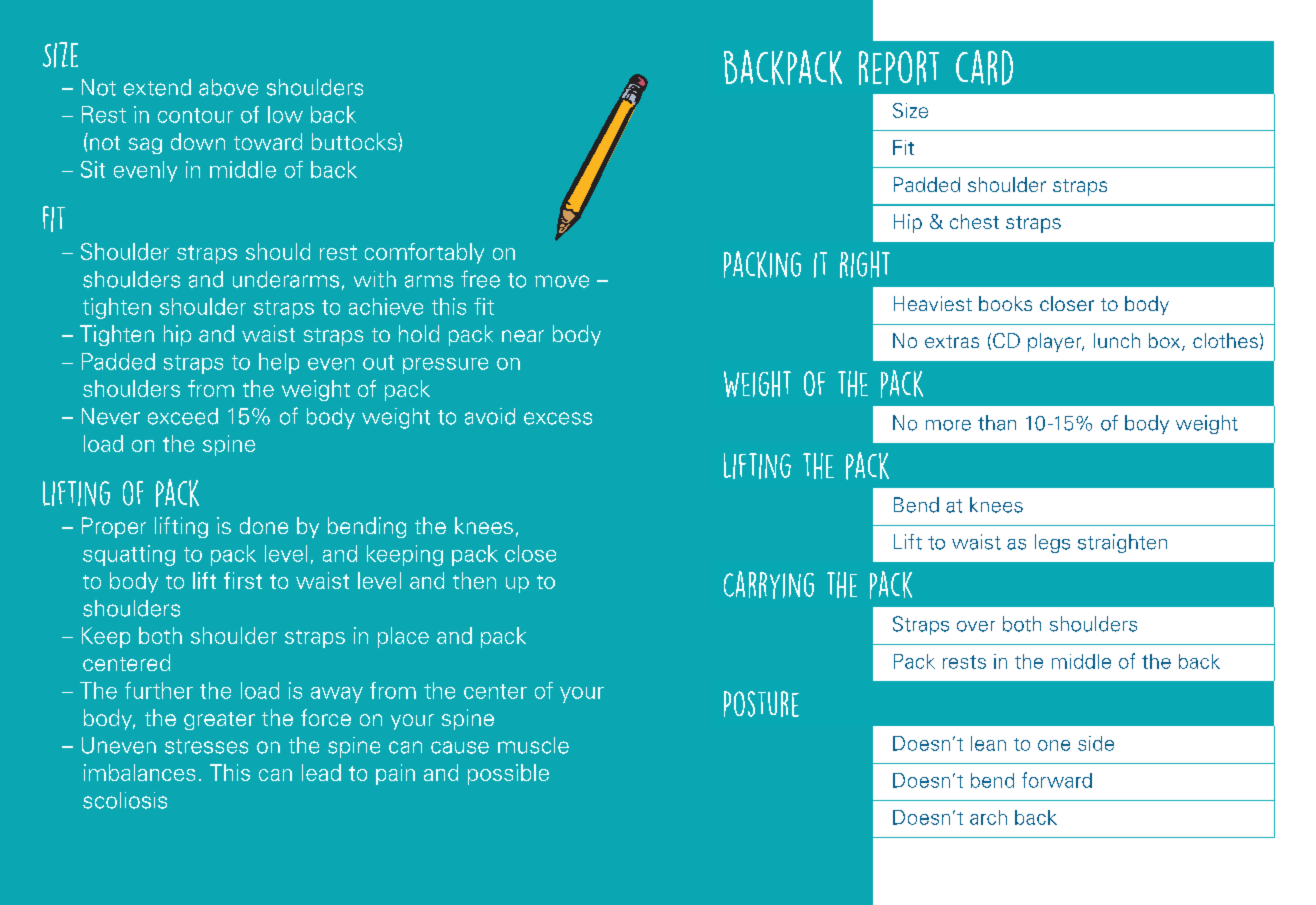  Describe the element at coordinates (558, 418) in the page. I see `excess` at that location.
